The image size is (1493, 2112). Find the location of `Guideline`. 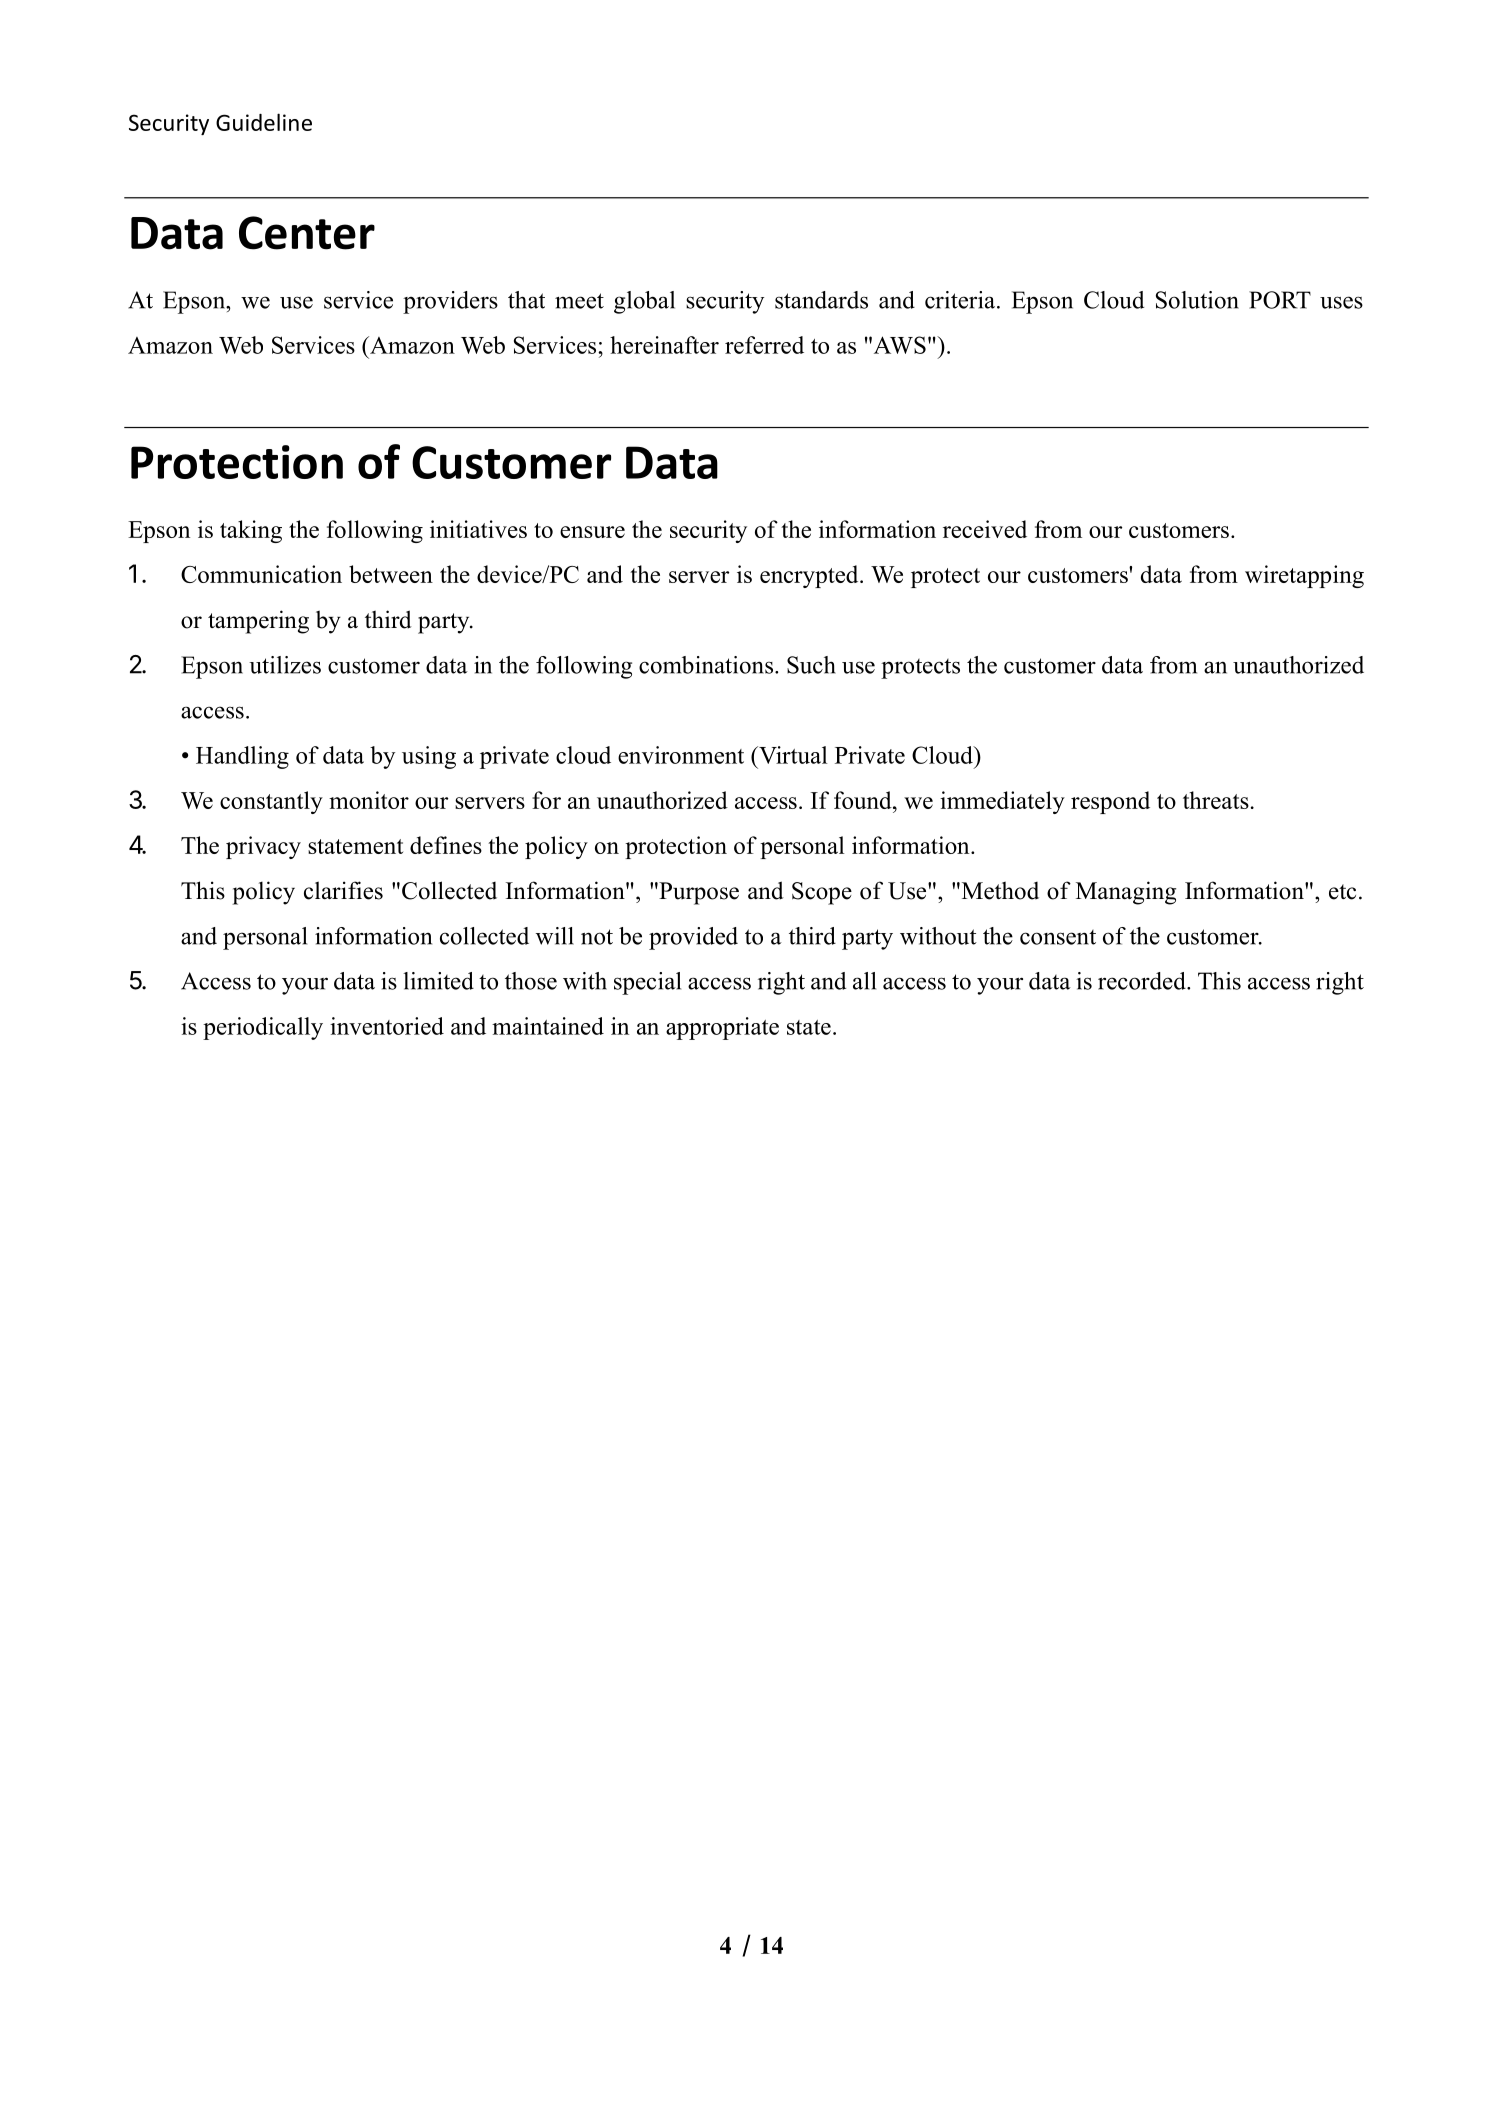

Guideline is located at coordinates (264, 122).
